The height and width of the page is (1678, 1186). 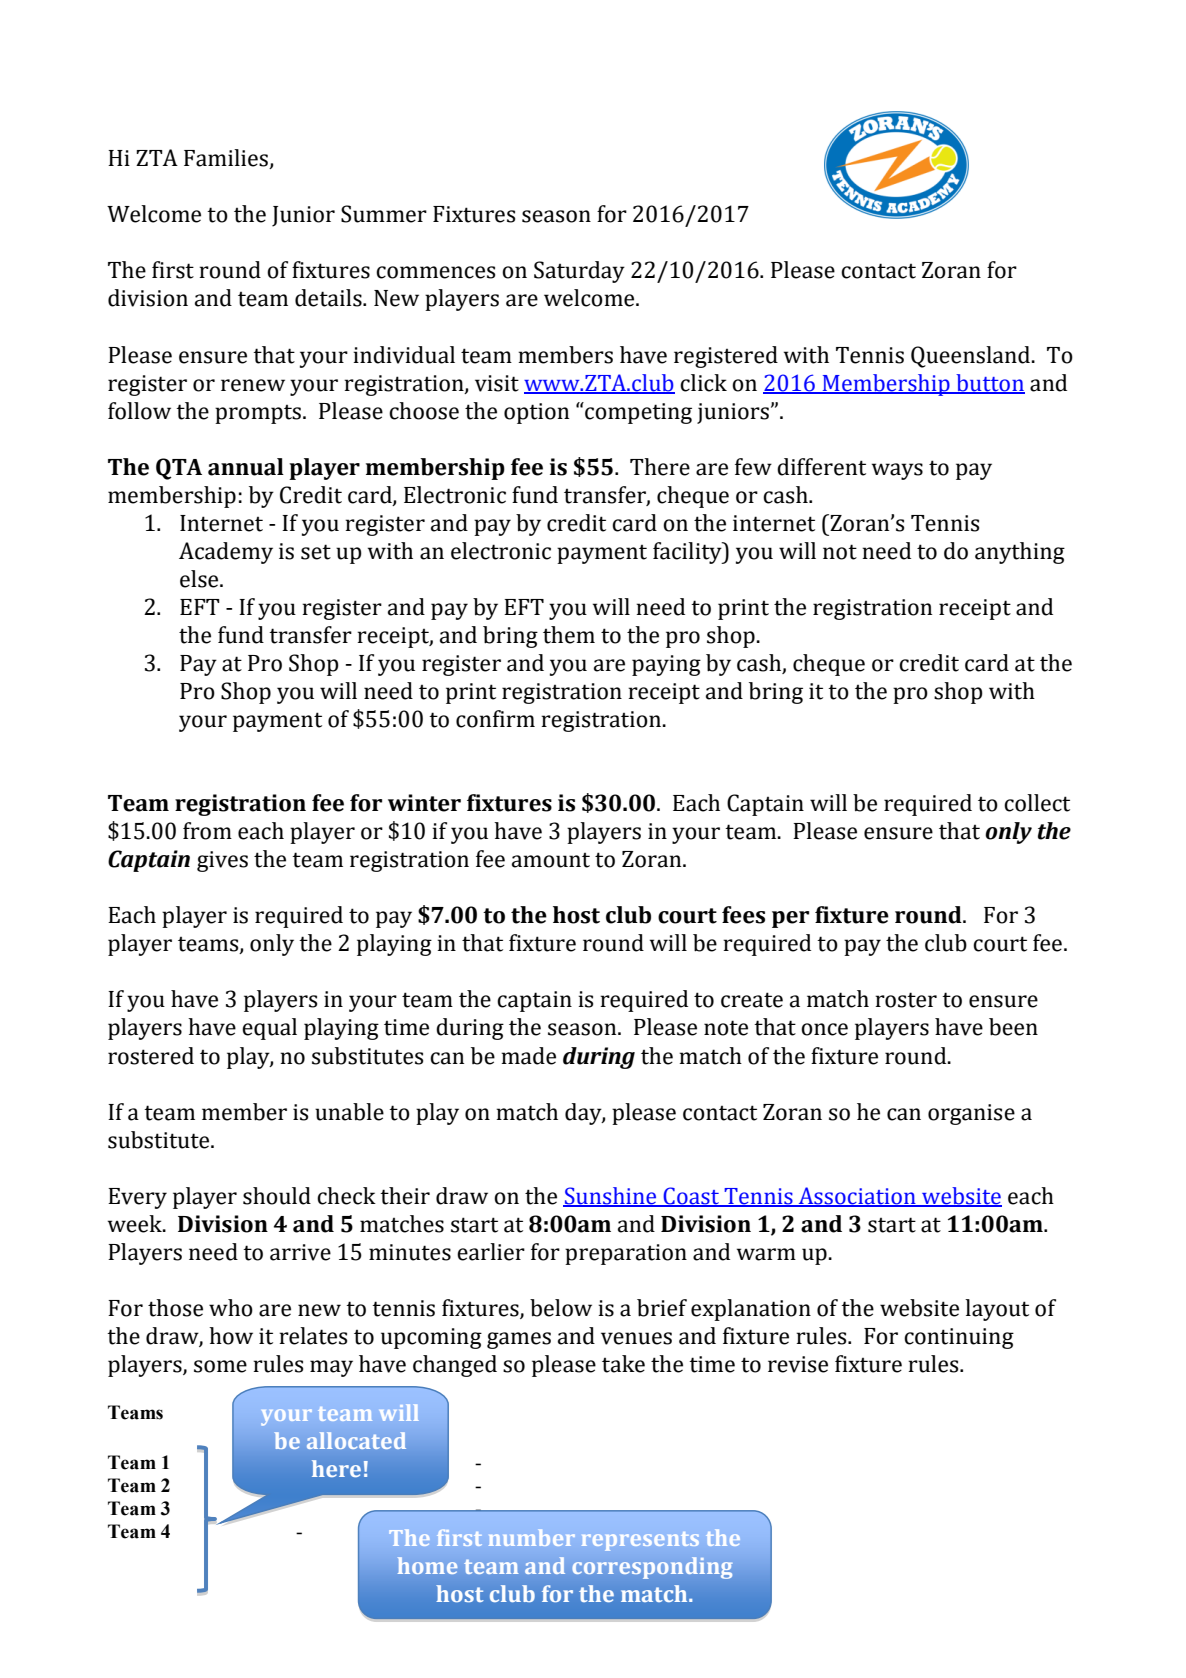 What do you see at coordinates (536, 413) in the page?
I see `option` at bounding box center [536, 413].
